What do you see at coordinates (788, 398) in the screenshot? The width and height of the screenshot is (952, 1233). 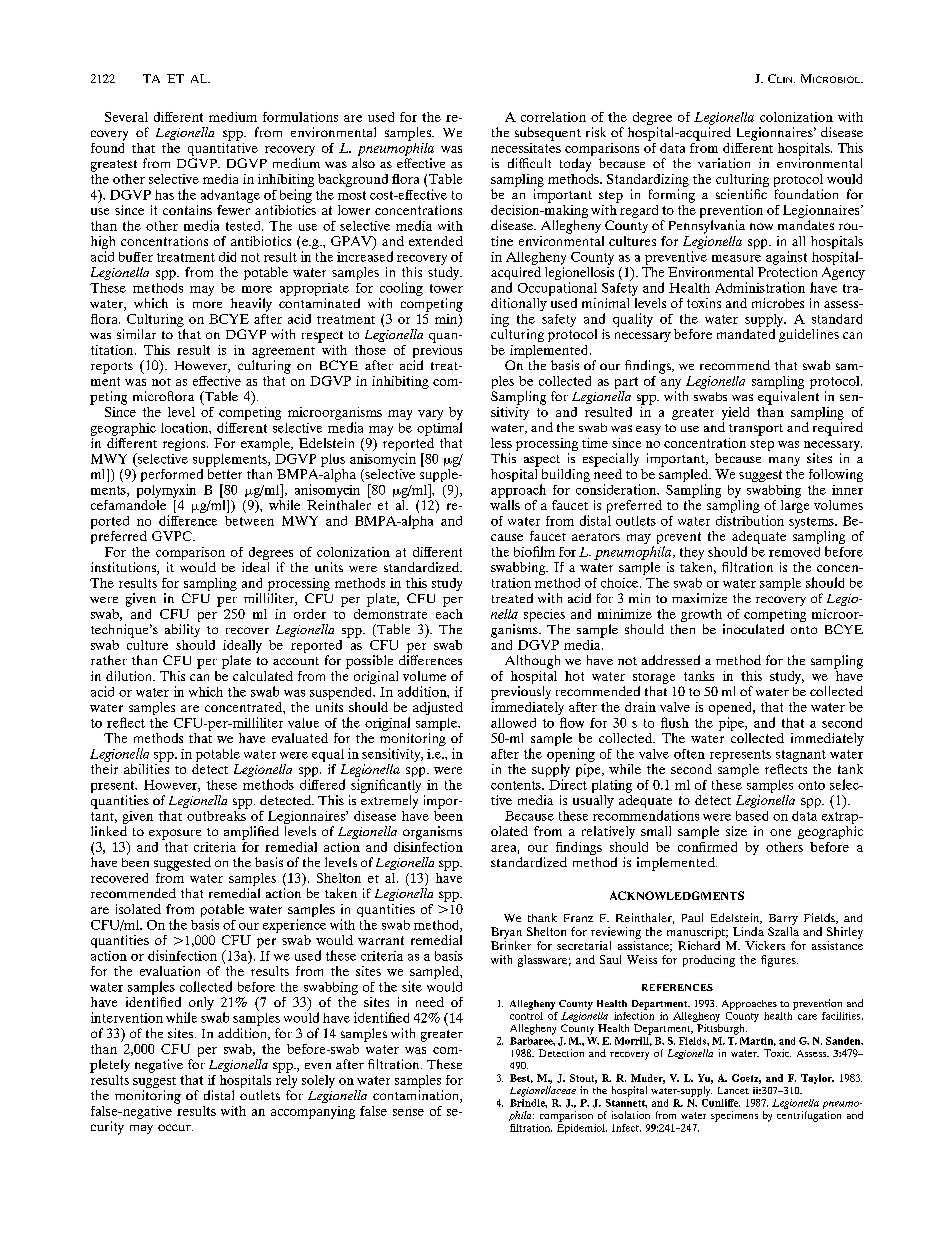 I see `equivalent` at bounding box center [788, 398].
